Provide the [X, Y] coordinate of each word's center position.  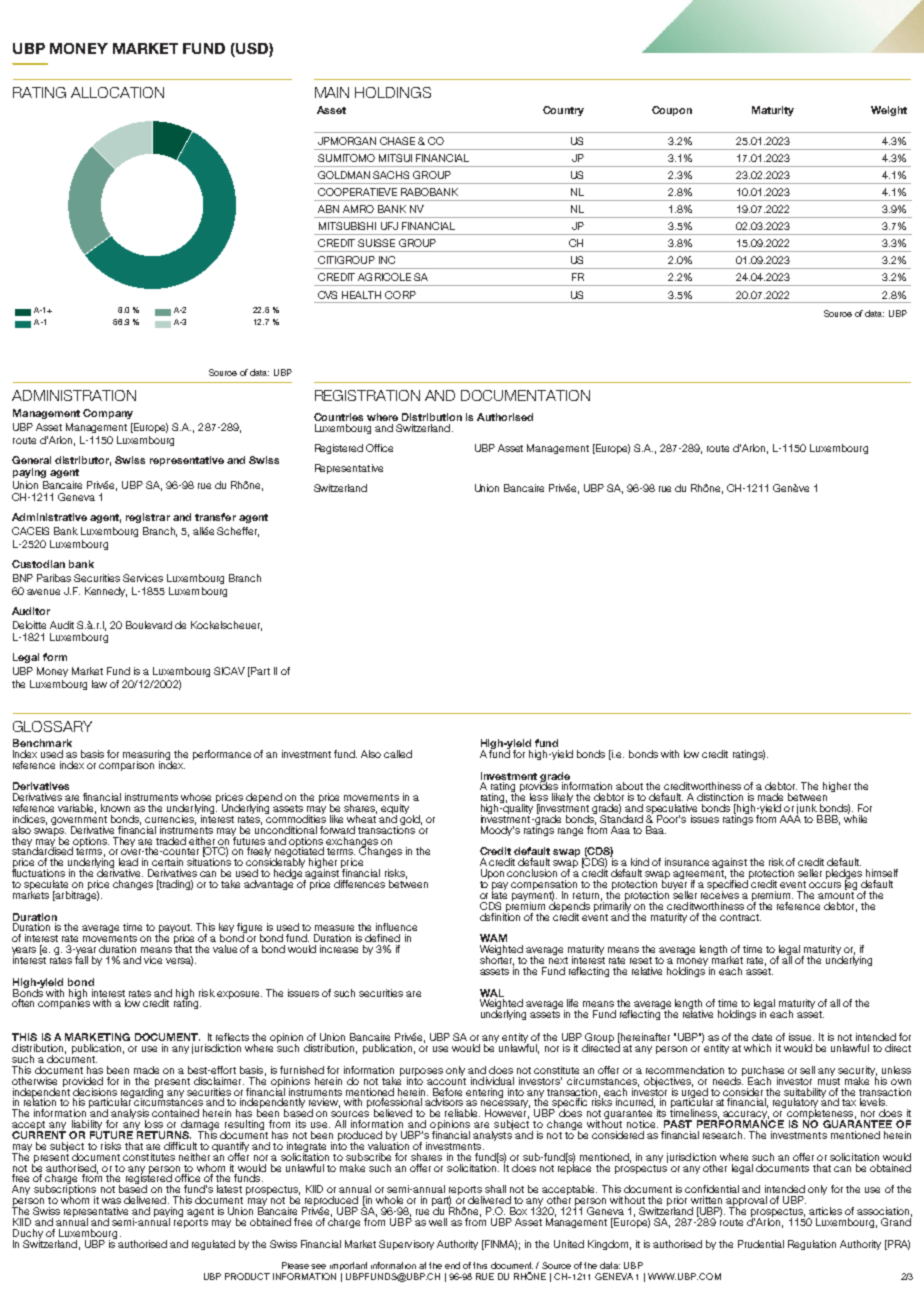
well [438, 1222]
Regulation [812, 1245]
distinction [720, 797]
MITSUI [395, 158]
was [111, 1201]
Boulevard [149, 625]
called [398, 754]
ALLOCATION [117, 92]
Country [563, 111]
